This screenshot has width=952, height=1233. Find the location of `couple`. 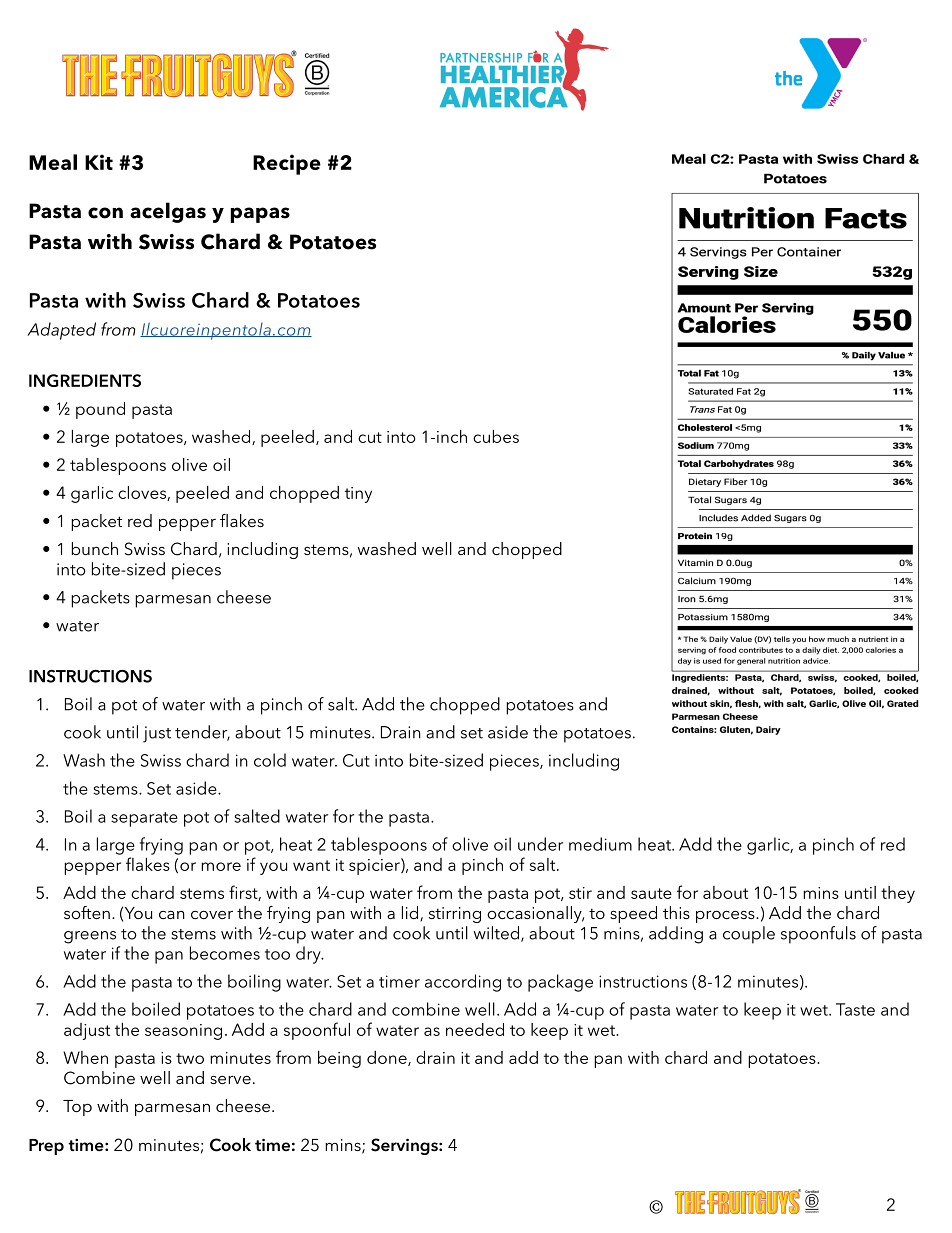

couple is located at coordinates (749, 935).
